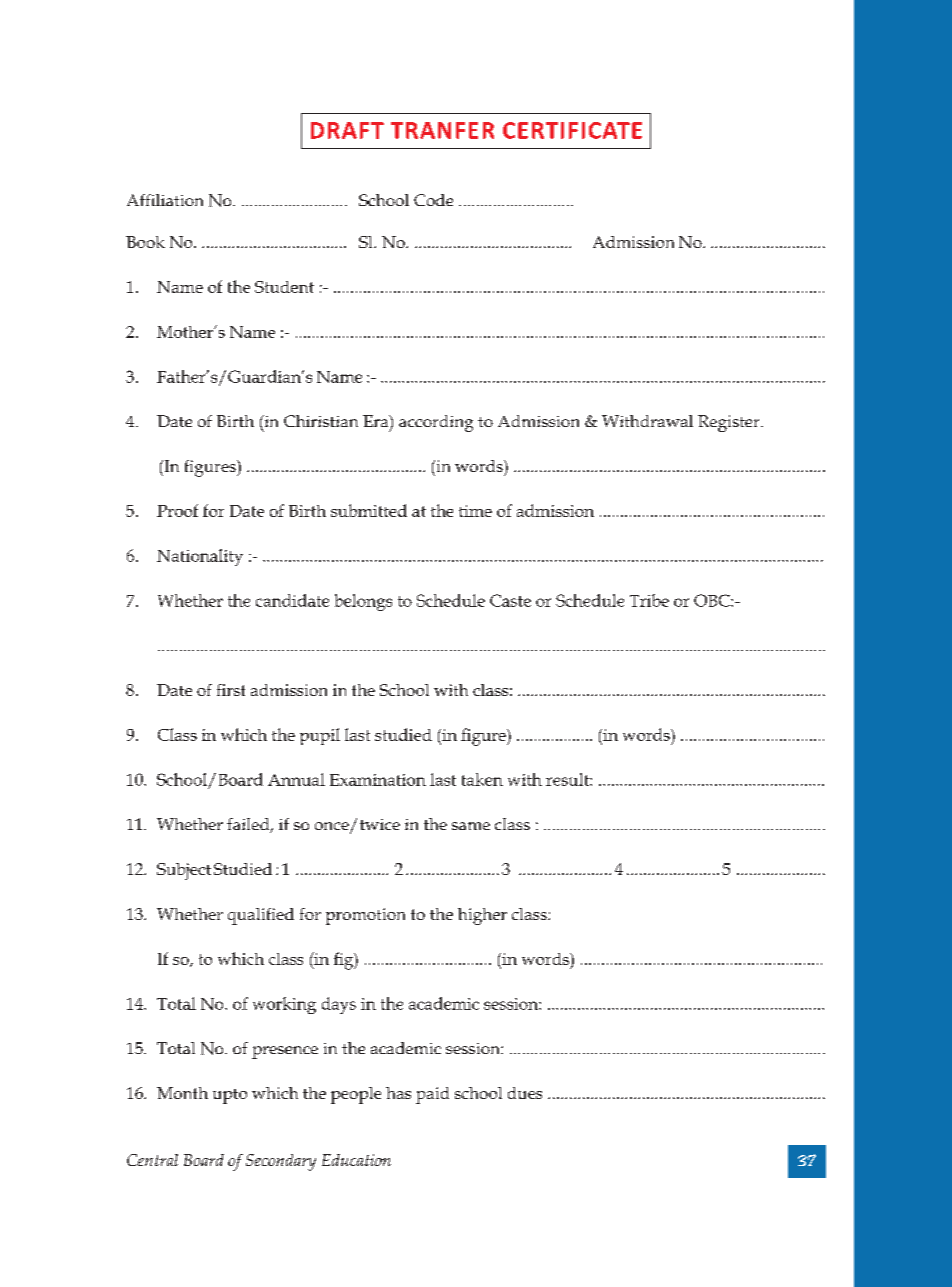 Image resolution: width=952 pixels, height=1287 pixels. I want to click on TRANFER, so click(442, 130).
